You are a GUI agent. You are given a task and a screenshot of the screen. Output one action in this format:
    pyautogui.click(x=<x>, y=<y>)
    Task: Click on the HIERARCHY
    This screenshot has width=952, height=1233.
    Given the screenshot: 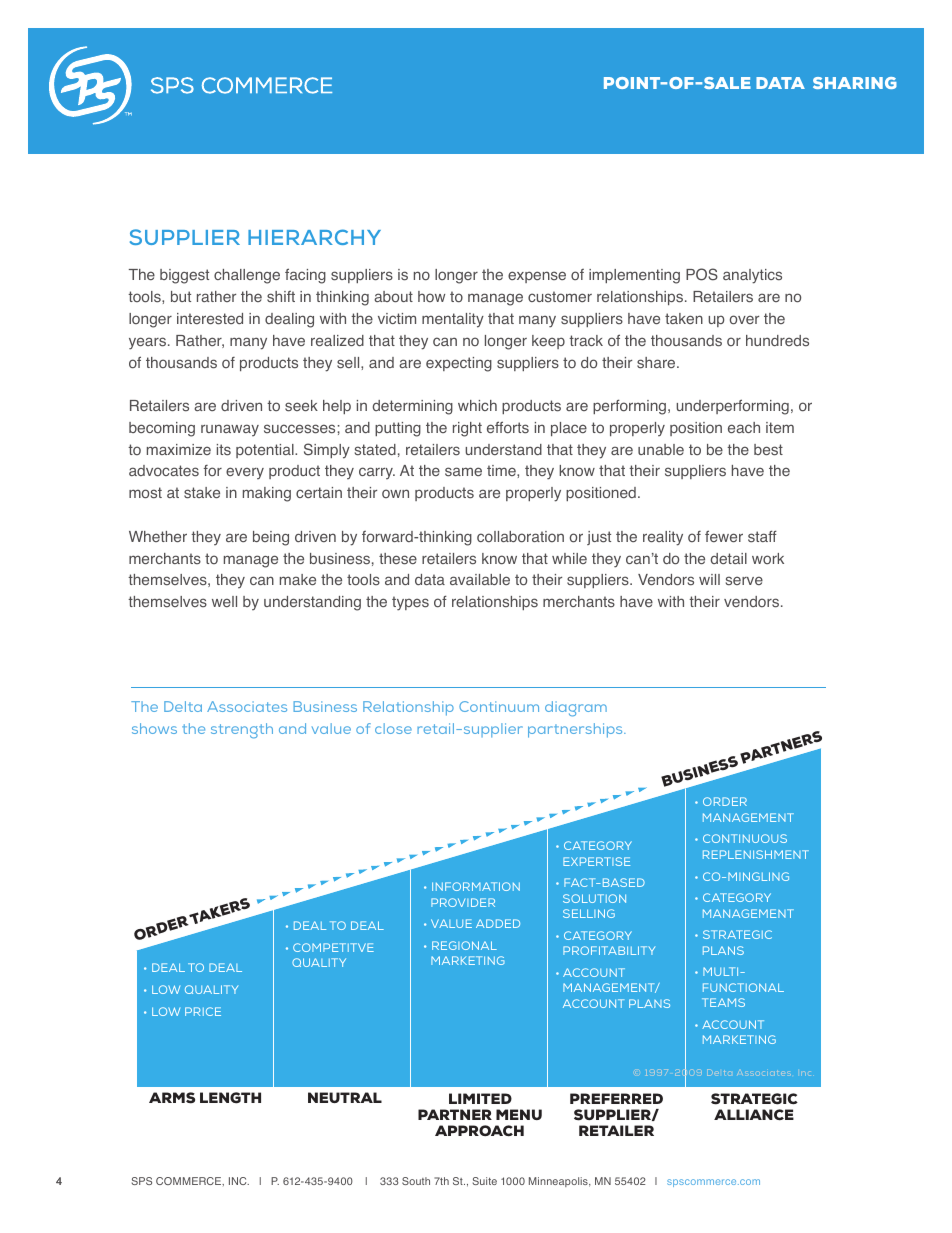 What is the action you would take?
    pyautogui.click(x=314, y=237)
